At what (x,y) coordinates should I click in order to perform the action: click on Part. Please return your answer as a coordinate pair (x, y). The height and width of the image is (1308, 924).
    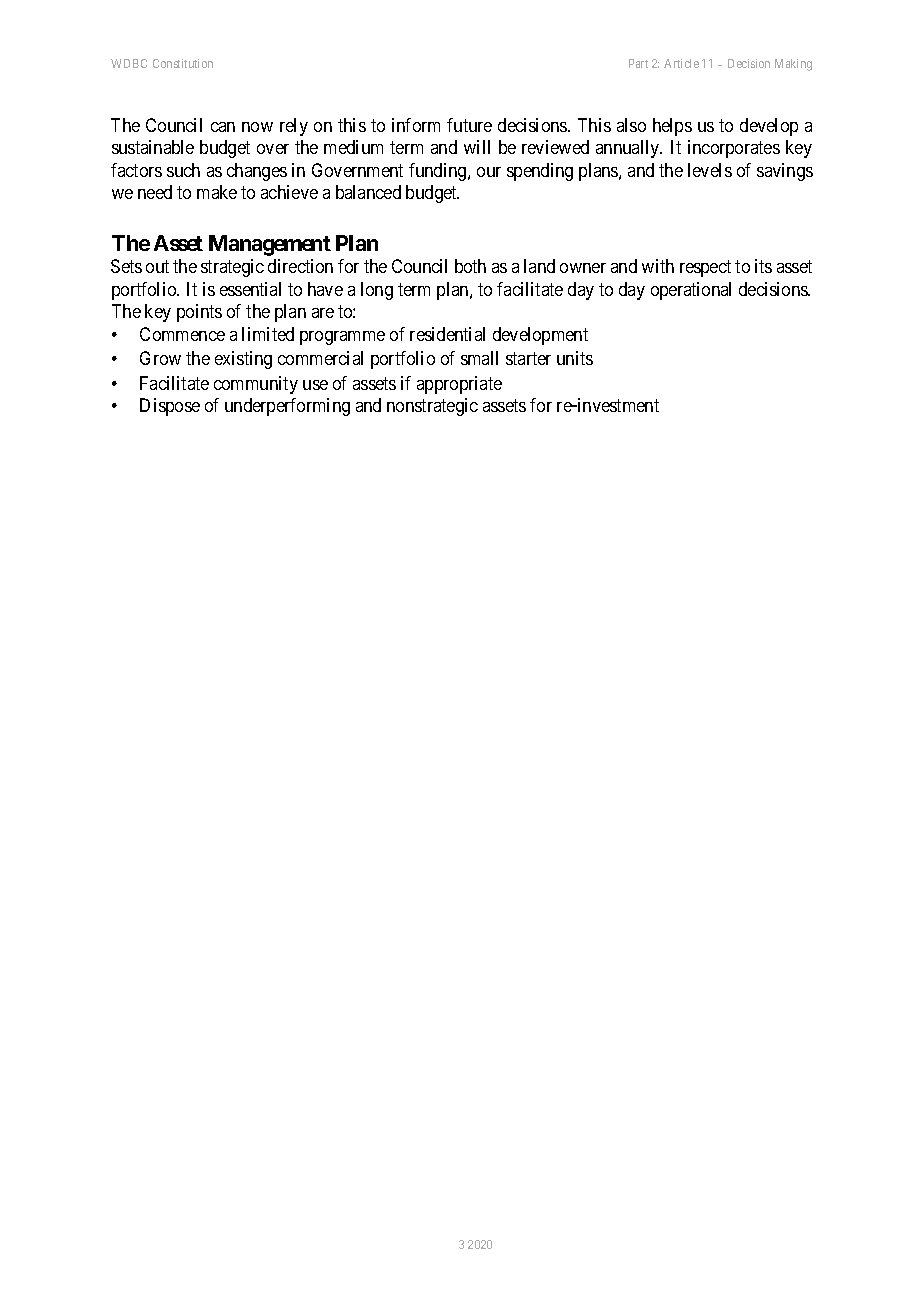
    Looking at the image, I should click on (638, 63).
